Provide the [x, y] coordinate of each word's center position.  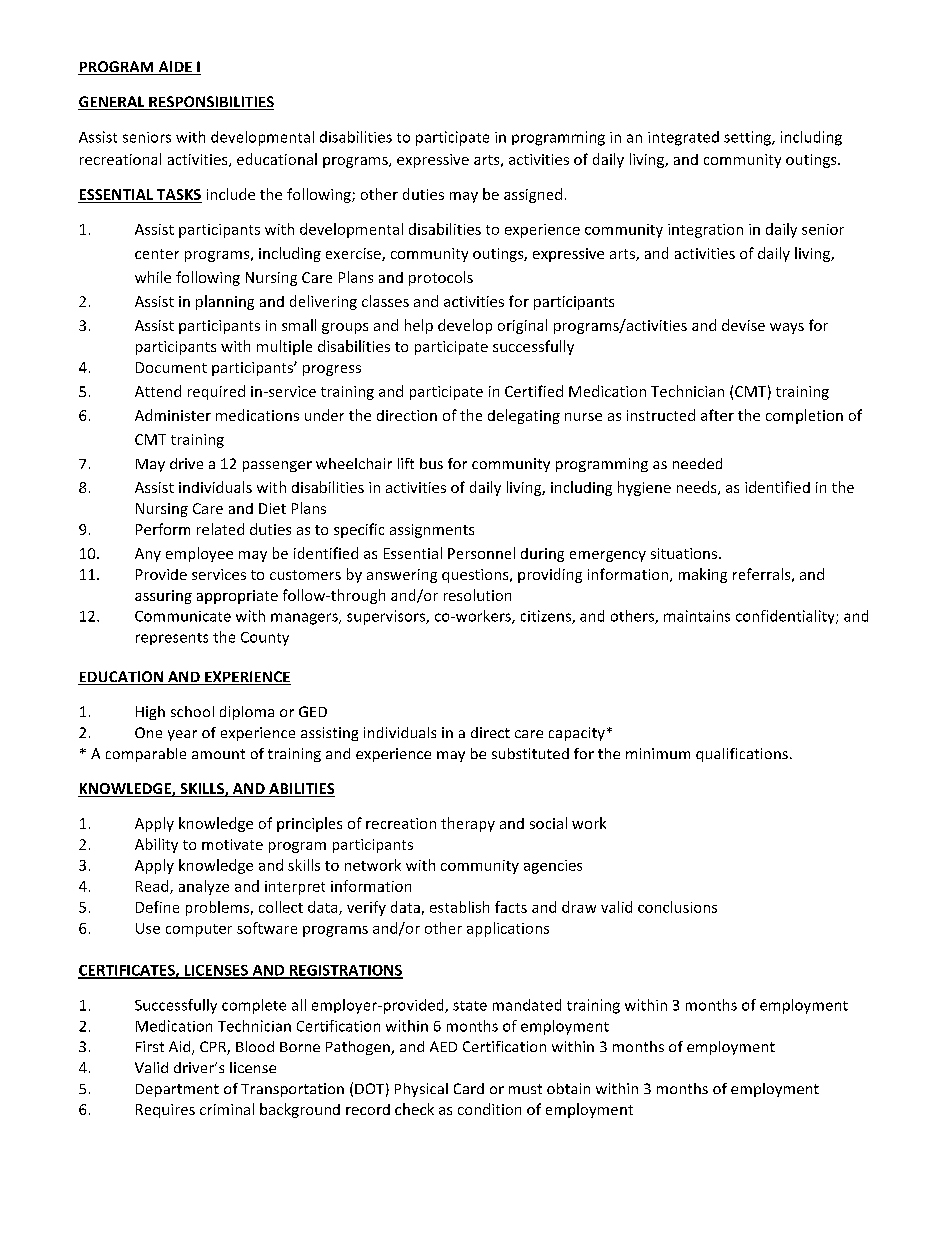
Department [177, 1090]
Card [469, 1088]
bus [431, 463]
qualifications [742, 755]
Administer [173, 415]
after [717, 415]
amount [218, 754]
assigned [533, 195]
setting [748, 138]
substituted [530, 753]
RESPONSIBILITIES [210, 103]
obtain [568, 1088]
